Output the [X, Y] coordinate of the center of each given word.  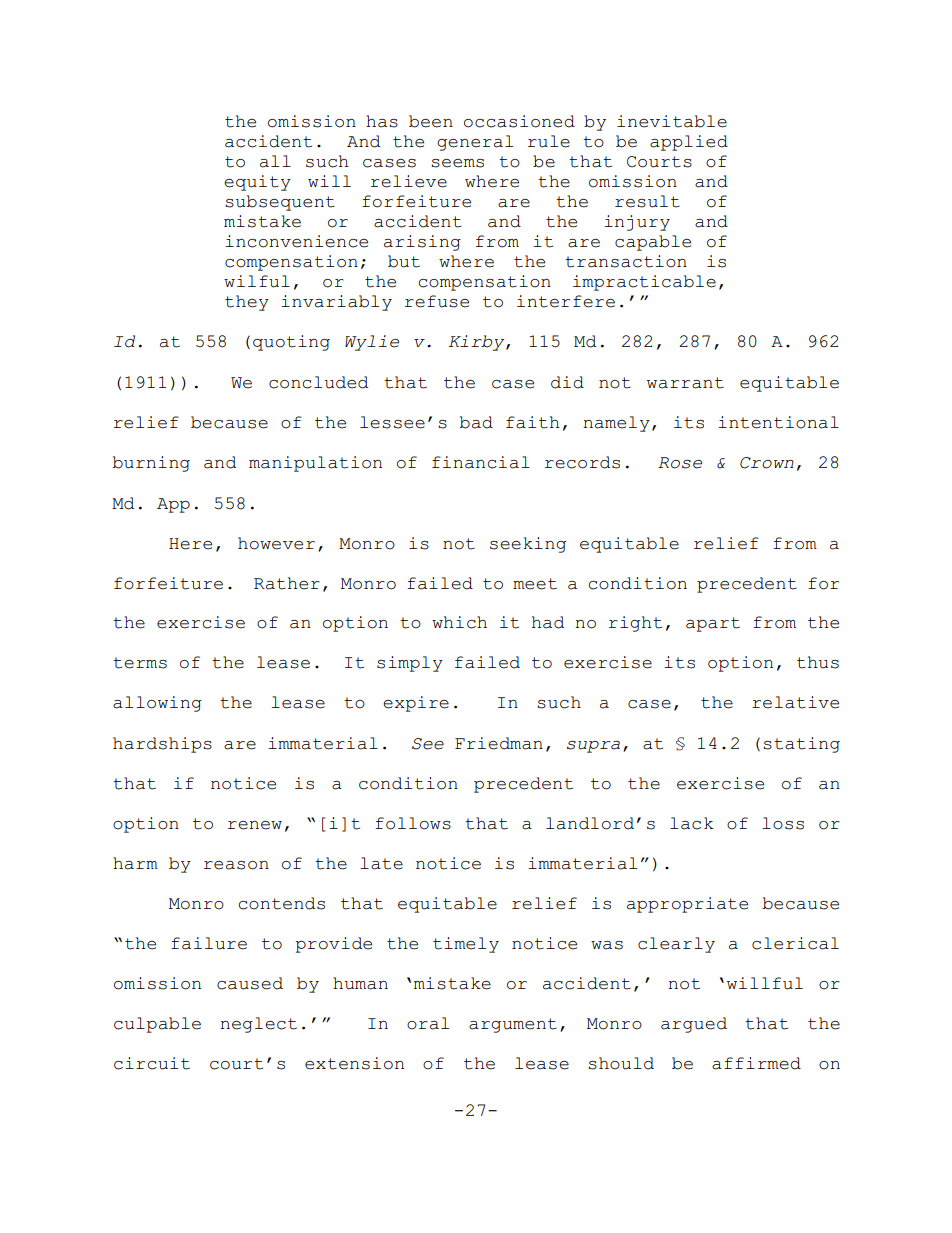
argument [513, 1025]
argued [694, 1025]
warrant [685, 383]
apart [713, 624]
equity [257, 183]
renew [255, 825]
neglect [258, 1025]
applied [689, 143]
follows [413, 823]
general [475, 143]
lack [692, 823]
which [459, 622]
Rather [287, 583]
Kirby [478, 343]
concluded [318, 382]
